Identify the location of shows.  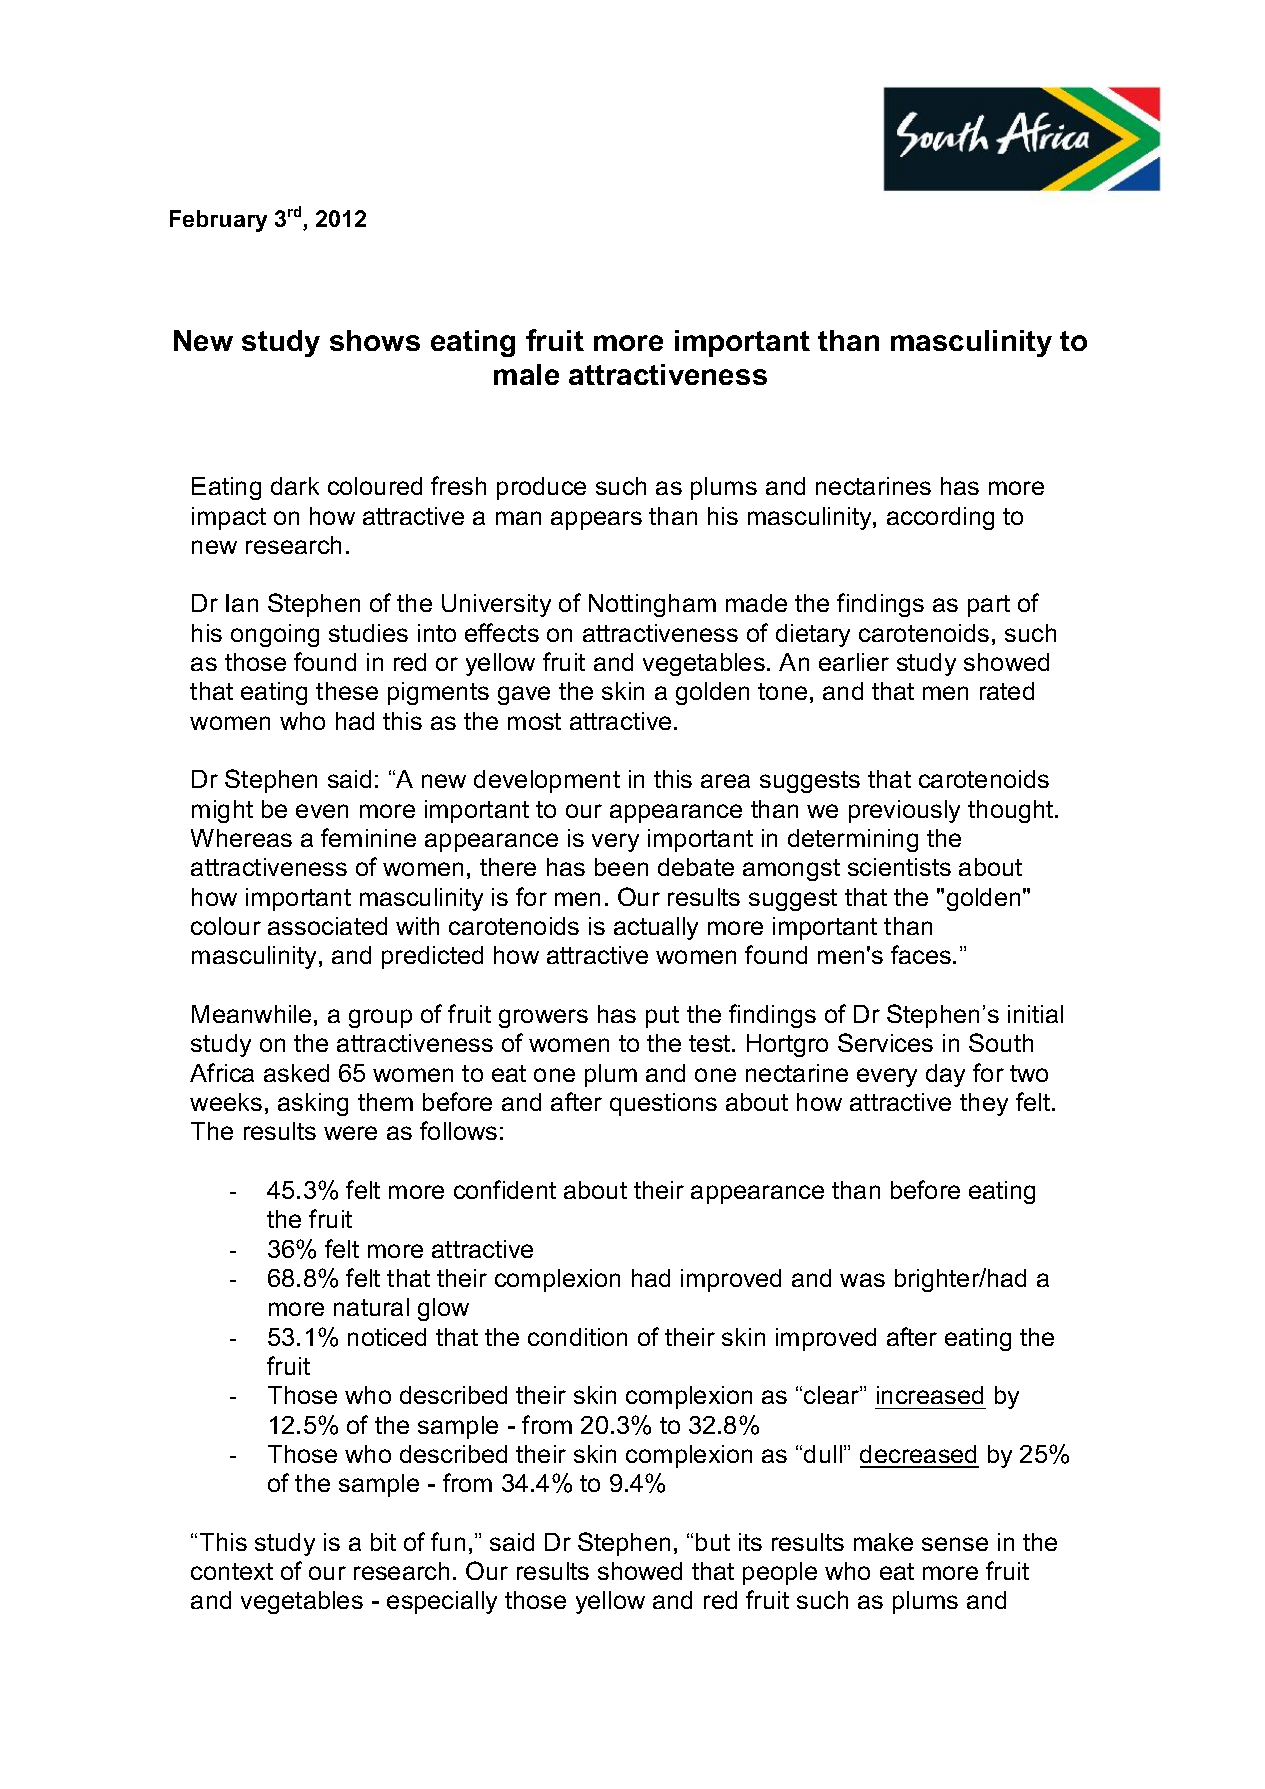
(375, 340).
